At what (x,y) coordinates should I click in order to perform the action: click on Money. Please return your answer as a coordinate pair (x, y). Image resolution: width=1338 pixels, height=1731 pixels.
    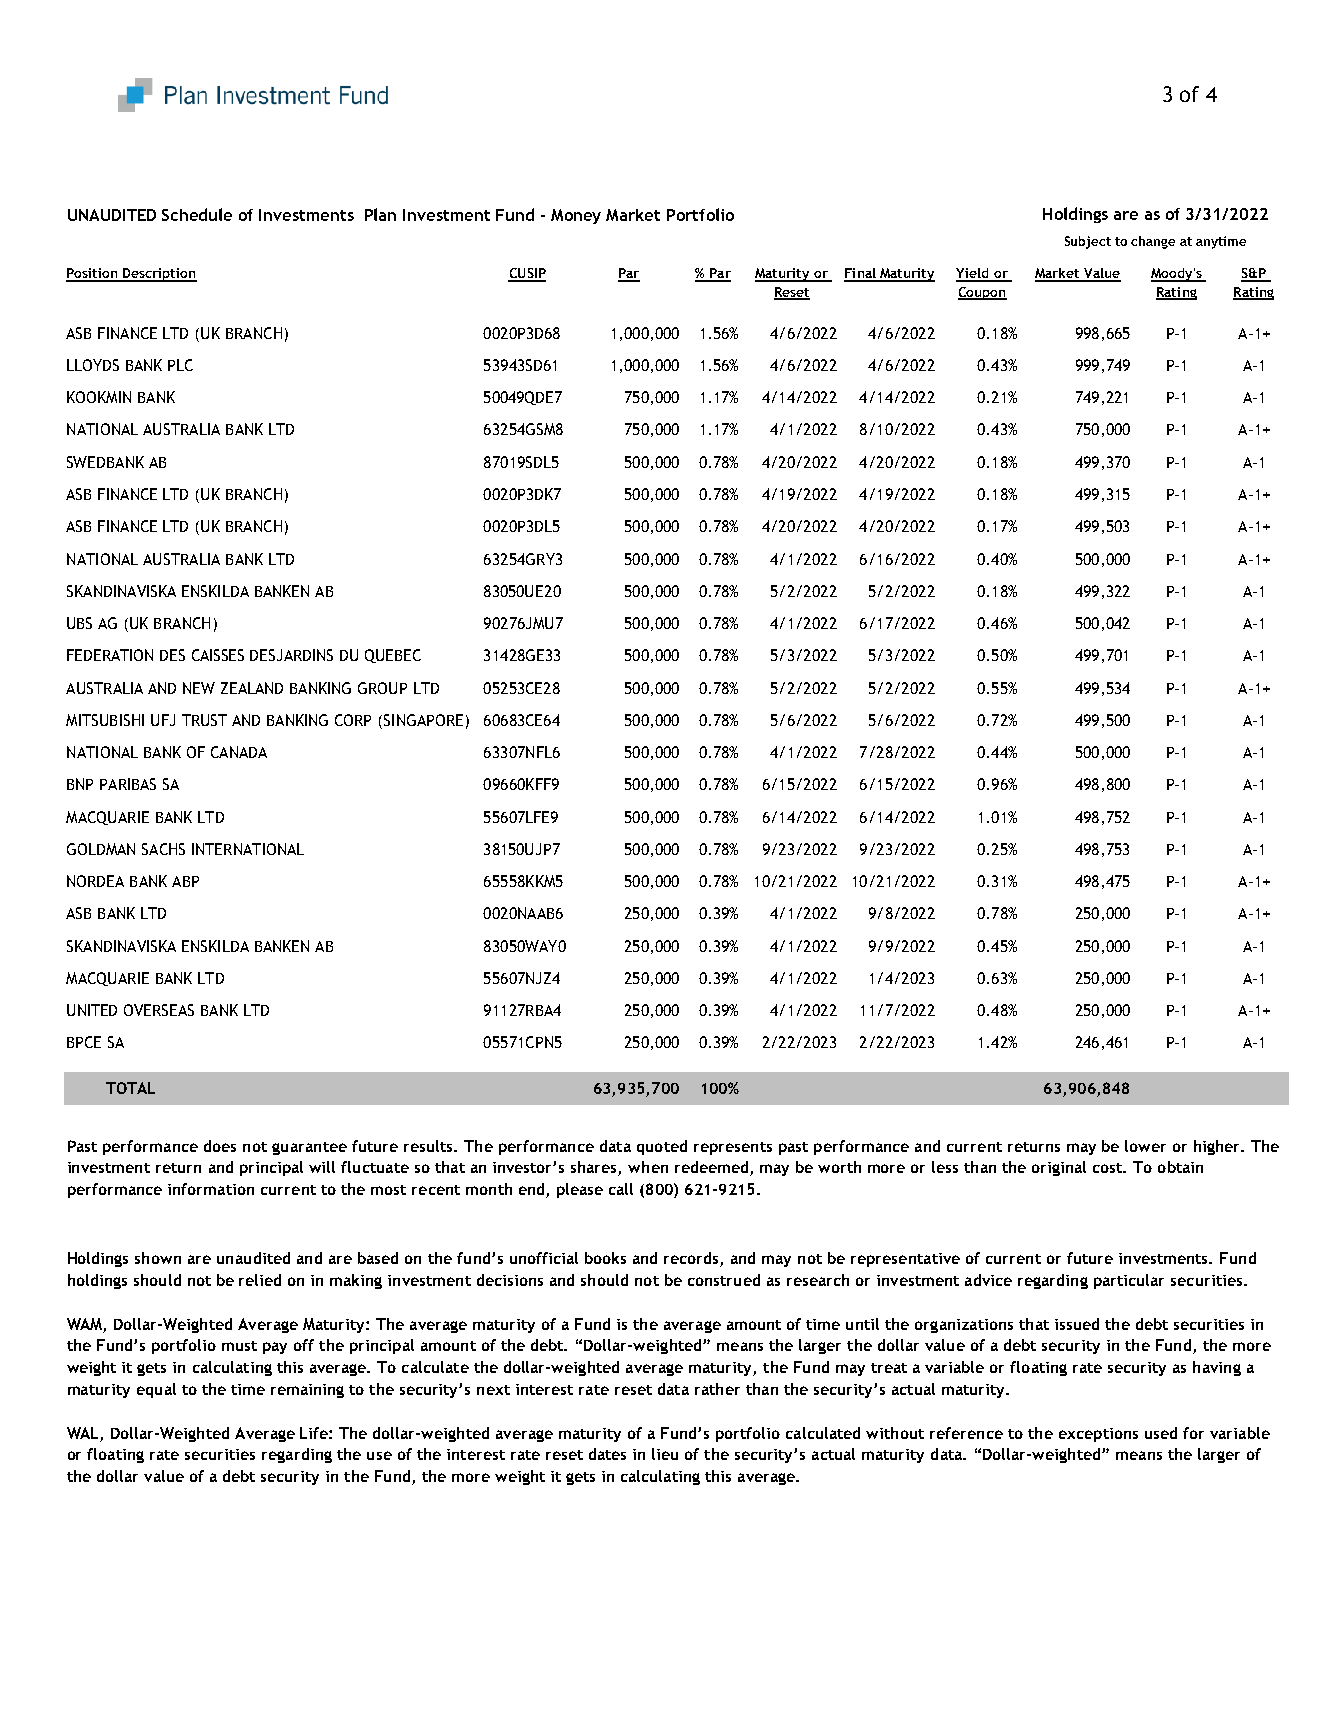
    Looking at the image, I should click on (576, 216).
